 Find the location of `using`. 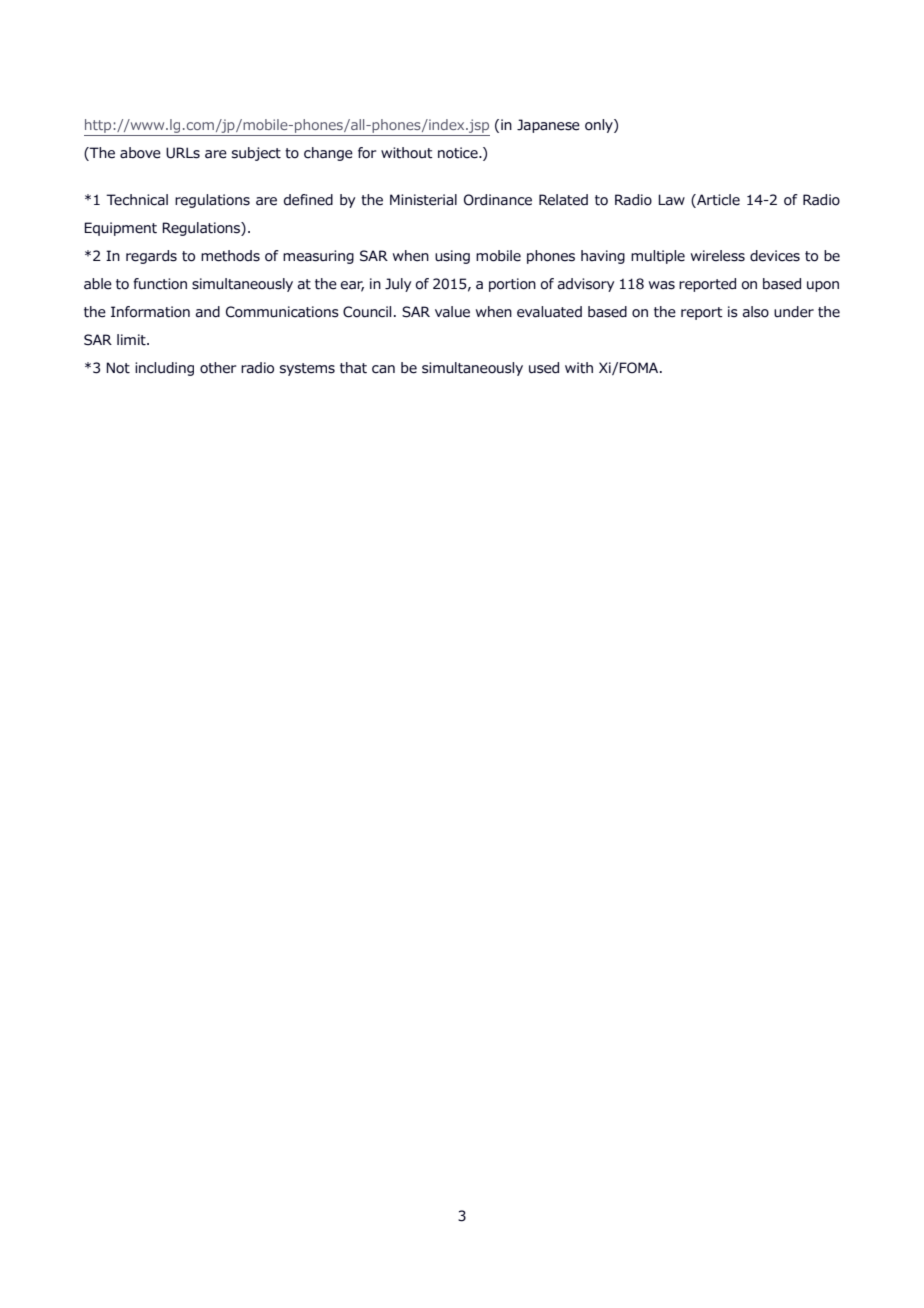

using is located at coordinates (452, 257).
